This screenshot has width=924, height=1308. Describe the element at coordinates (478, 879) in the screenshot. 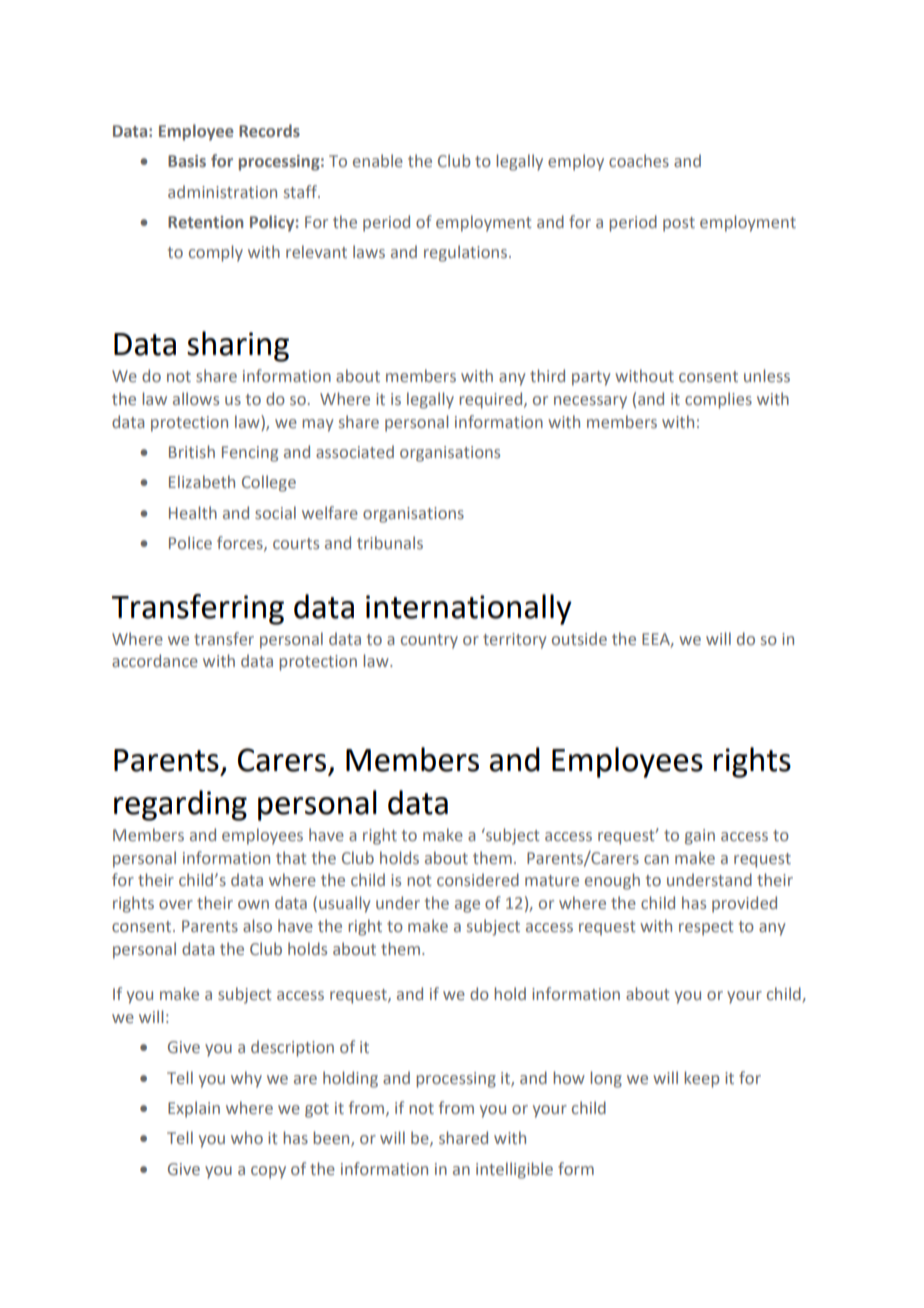

I see `considered` at that location.
